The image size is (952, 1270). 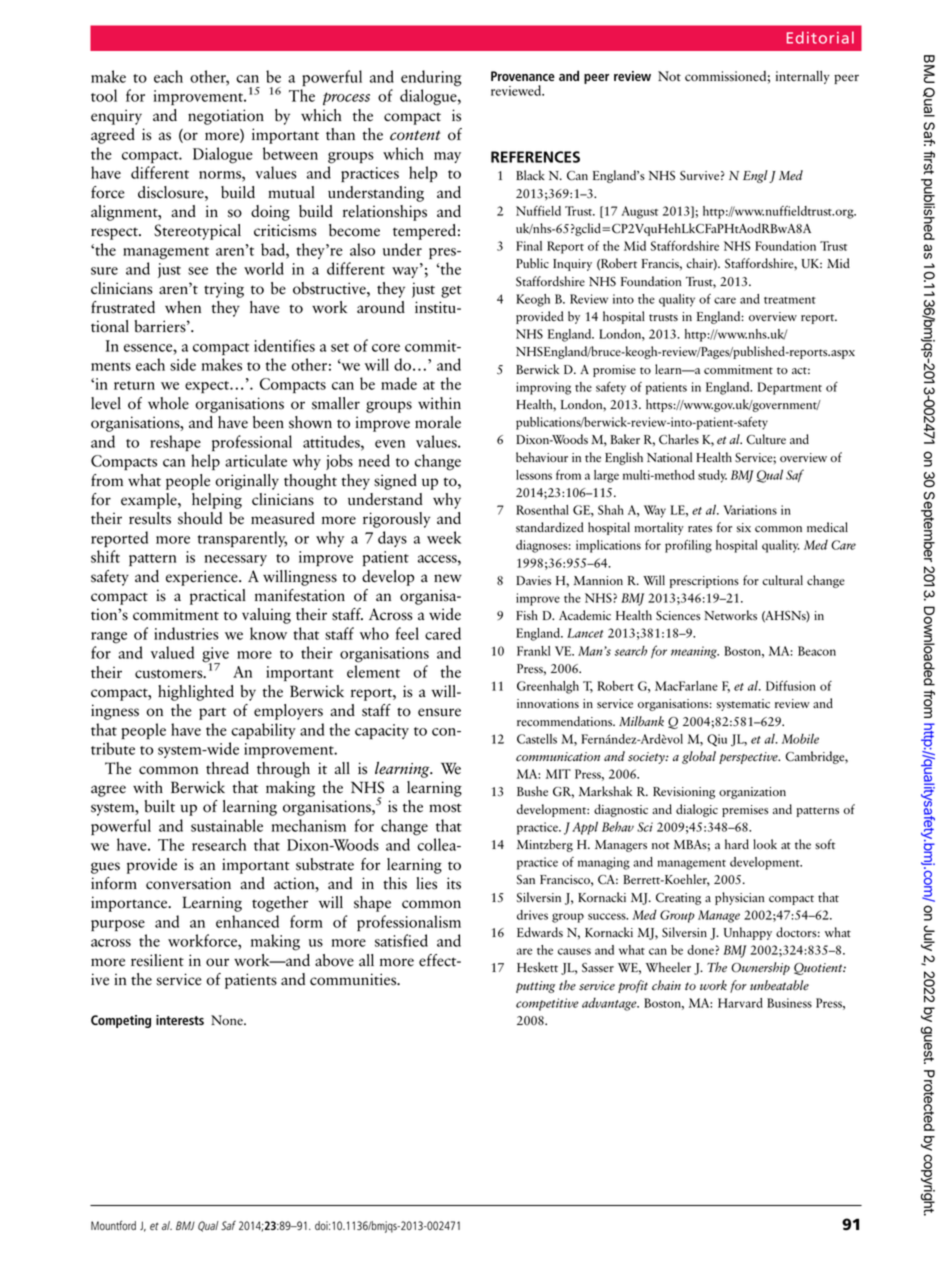 What do you see at coordinates (535, 987) in the document?
I see `putting` at bounding box center [535, 987].
